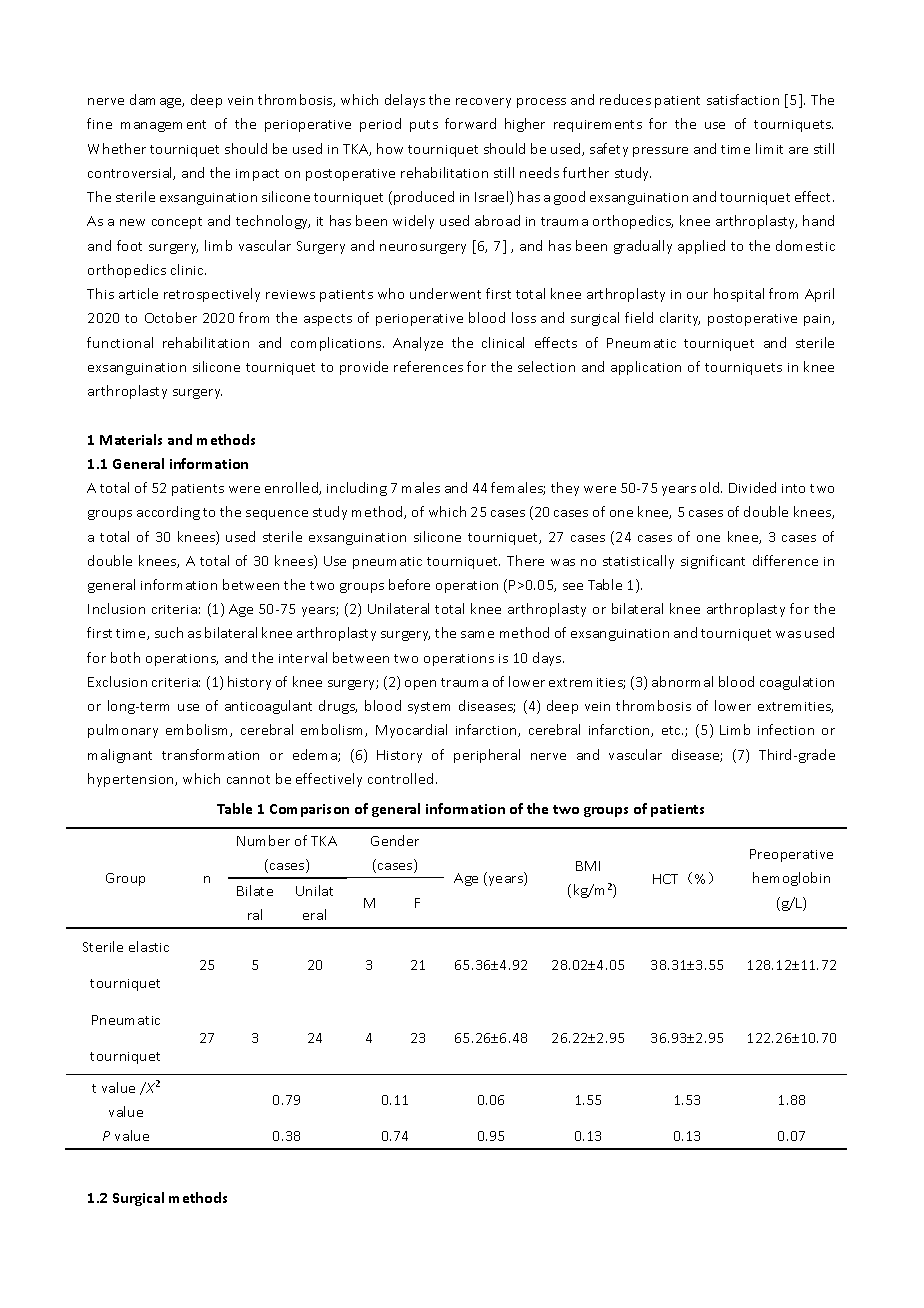 The height and width of the document is (1308, 924). I want to click on according, so click(168, 513).
